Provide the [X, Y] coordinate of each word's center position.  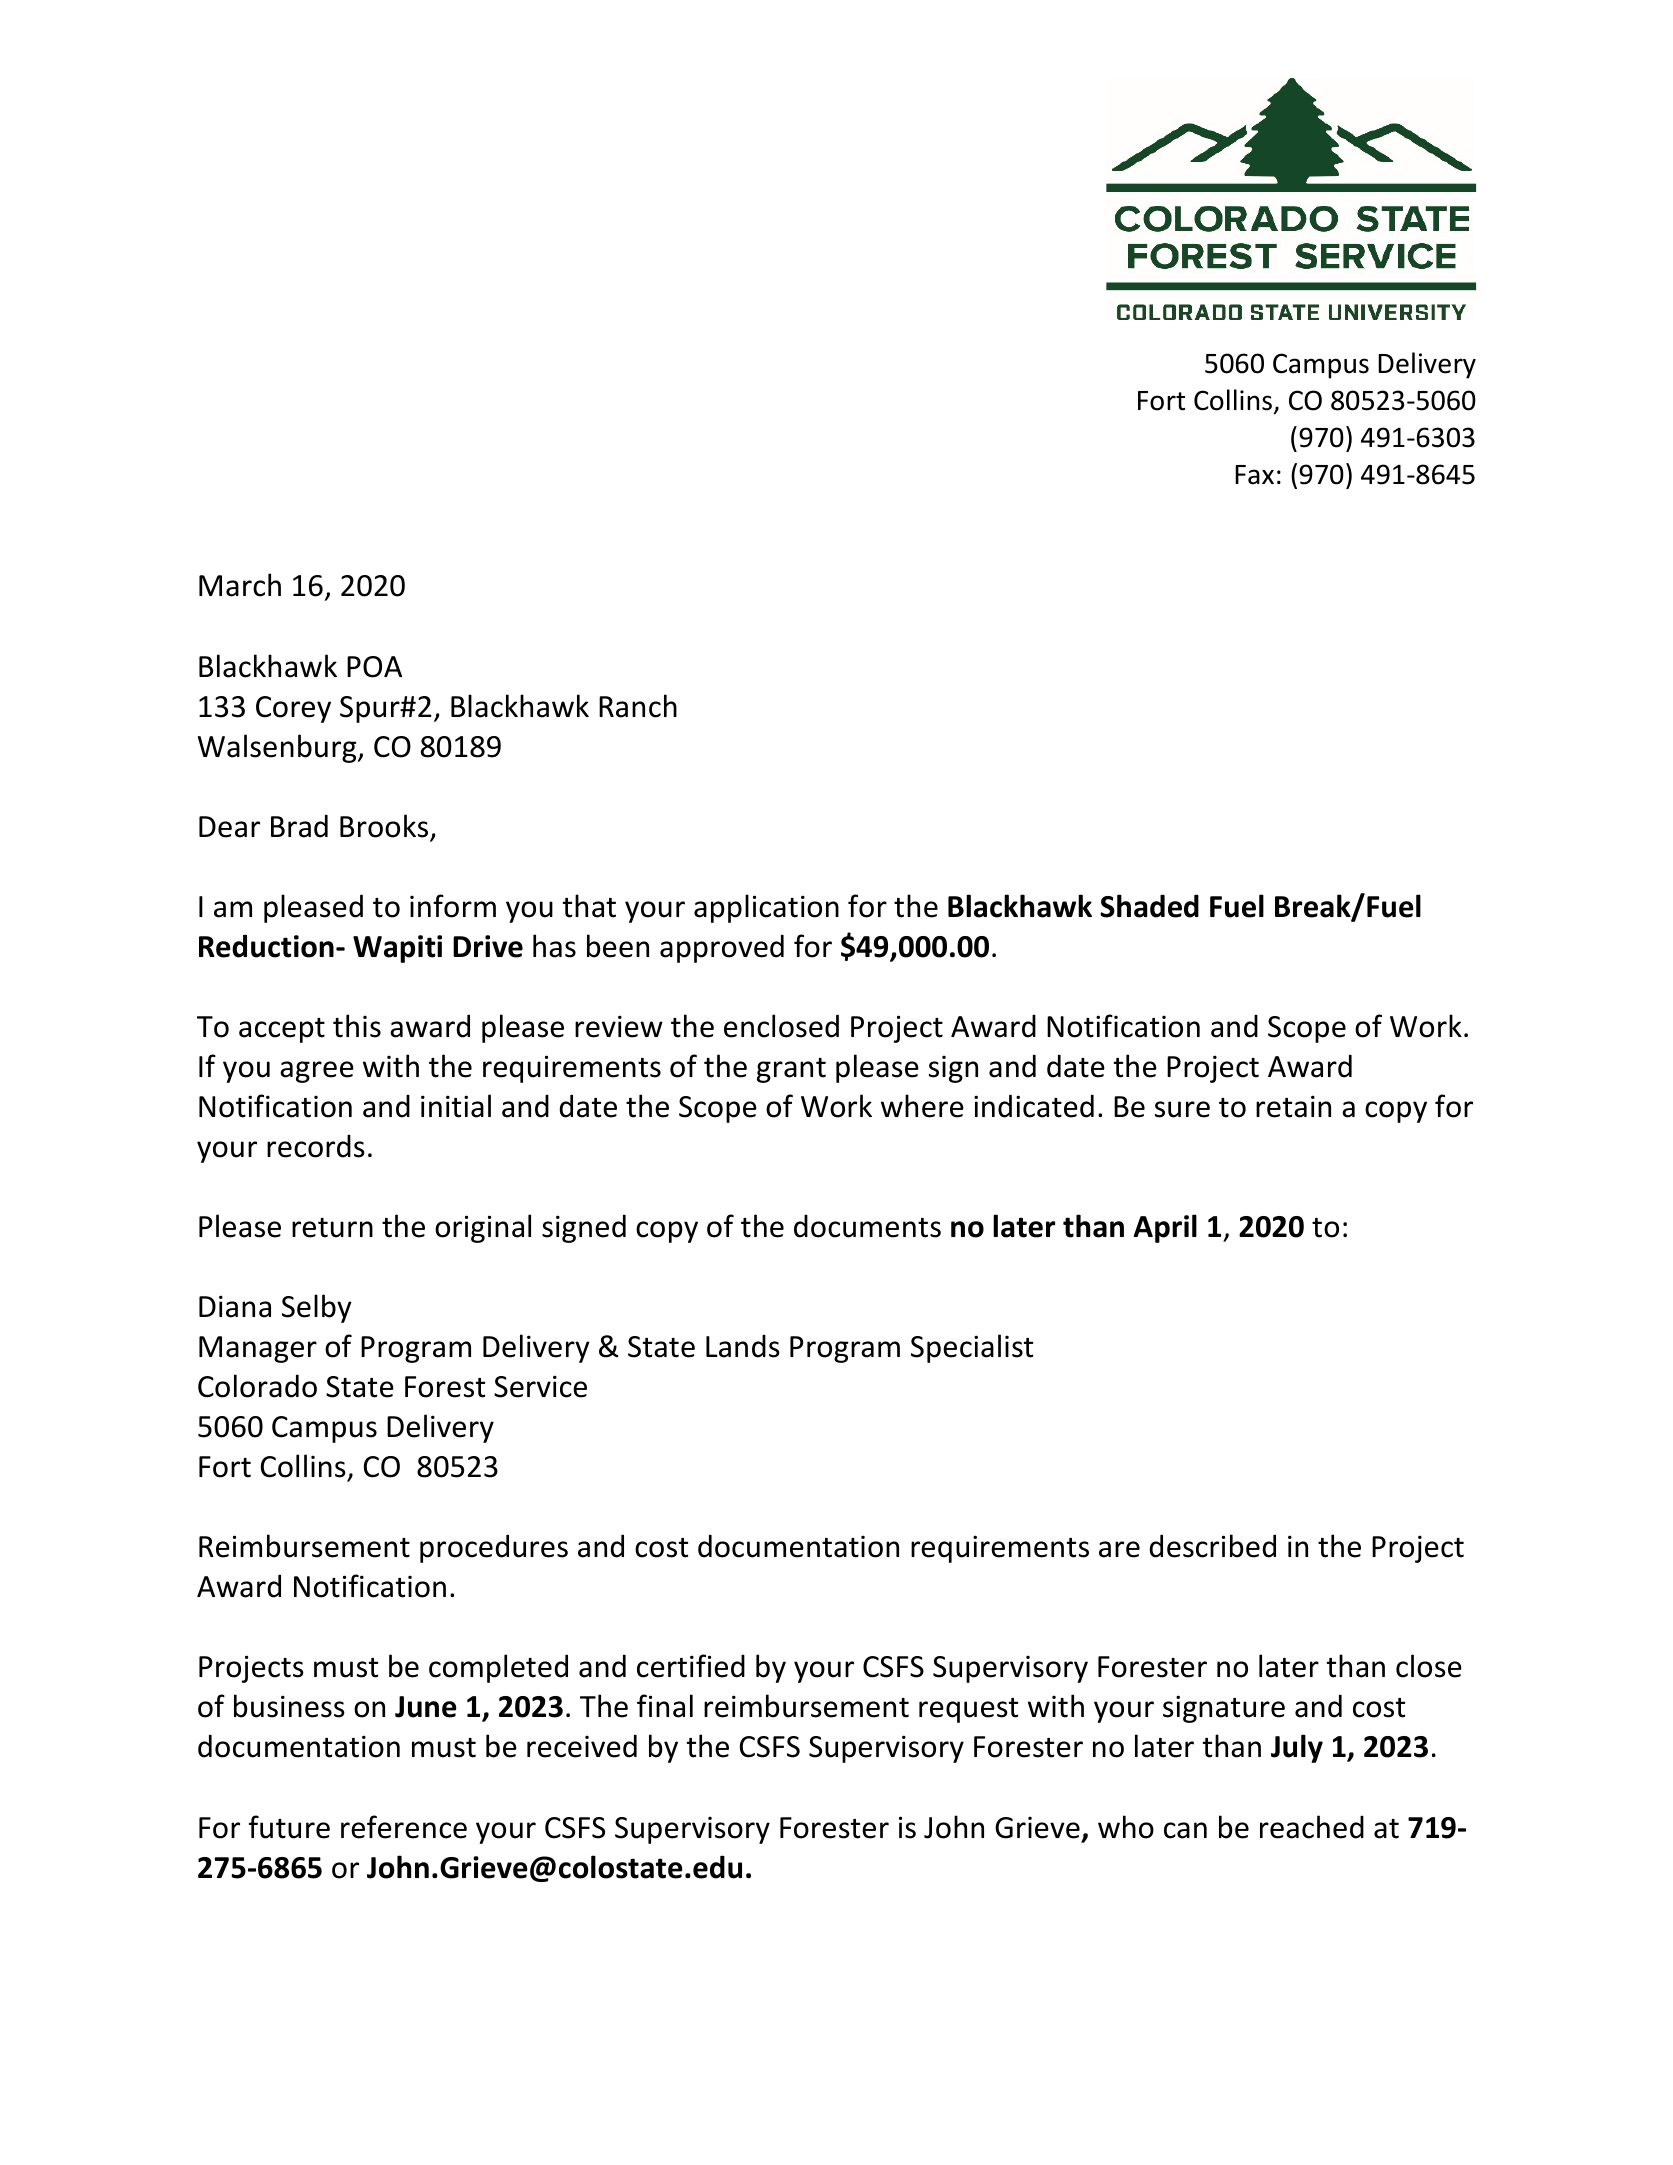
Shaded [1149, 906]
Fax [1254, 475]
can [1185, 1830]
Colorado [257, 1386]
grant [791, 1070]
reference [404, 1827]
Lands [743, 1346]
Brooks [385, 827]
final [665, 1706]
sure [1182, 1109]
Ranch [638, 706]
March [240, 585]
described [1212, 1546]
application [766, 908]
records [316, 1146]
